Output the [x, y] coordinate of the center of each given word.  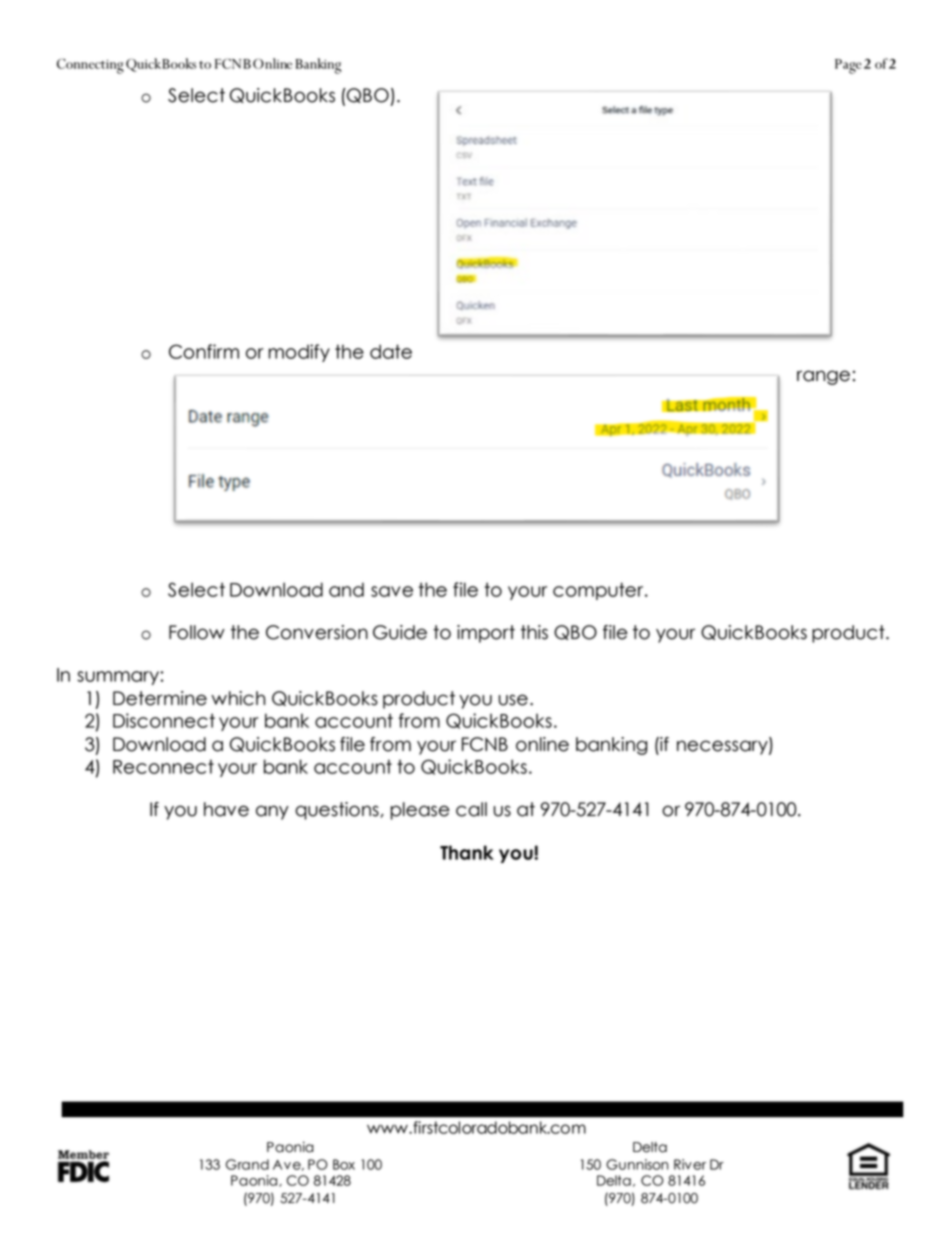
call [471, 809]
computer [599, 591]
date [391, 351]
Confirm [204, 351]
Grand [247, 1164]
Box [344, 1164]
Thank [467, 852]
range [823, 377]
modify [299, 353]
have [226, 809]
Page [848, 66]
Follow [197, 632]
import [486, 634]
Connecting [90, 66]
